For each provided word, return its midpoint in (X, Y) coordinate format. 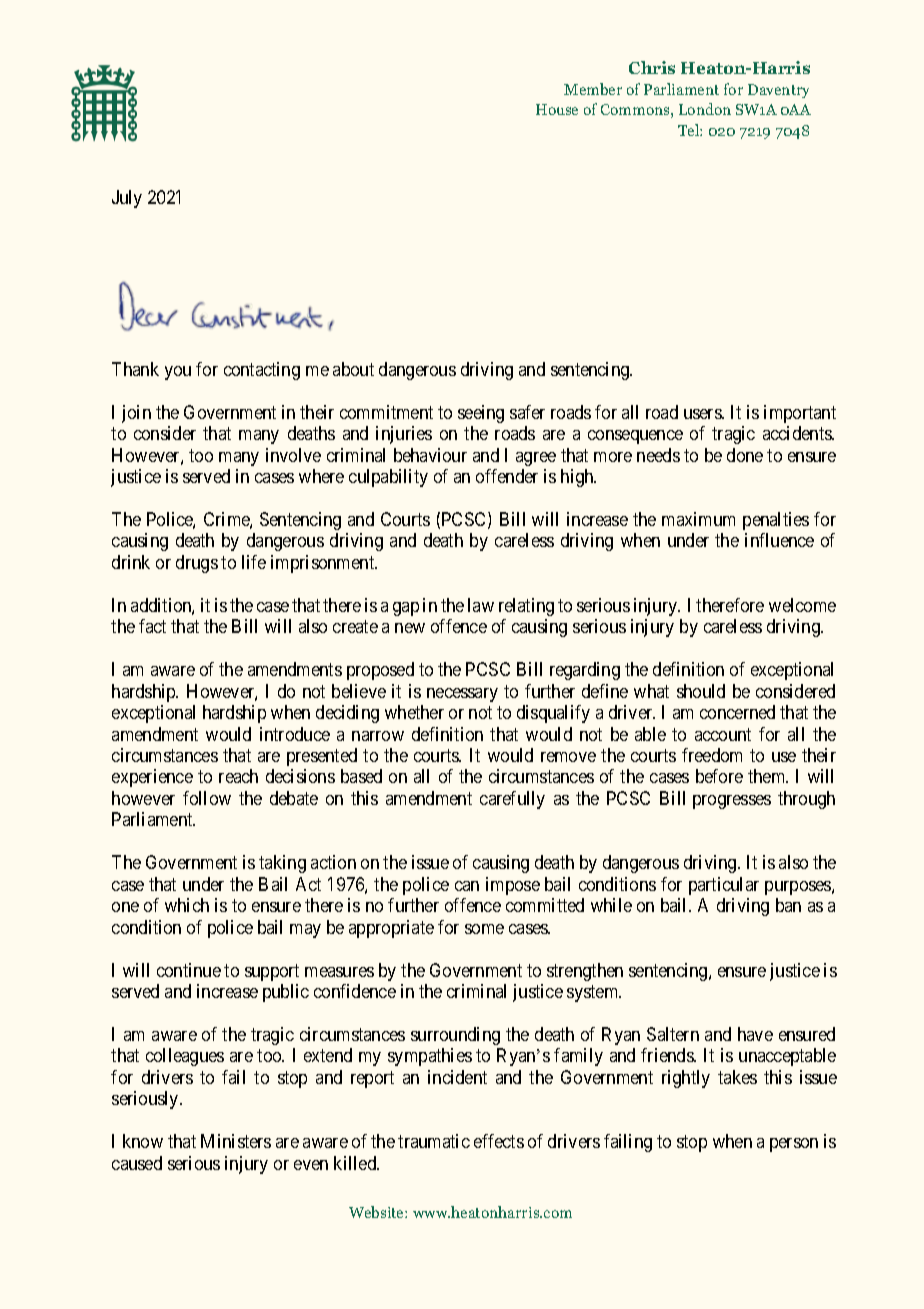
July (127, 199)
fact (152, 626)
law (481, 605)
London (705, 109)
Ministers (236, 1141)
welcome (802, 605)
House (557, 109)
